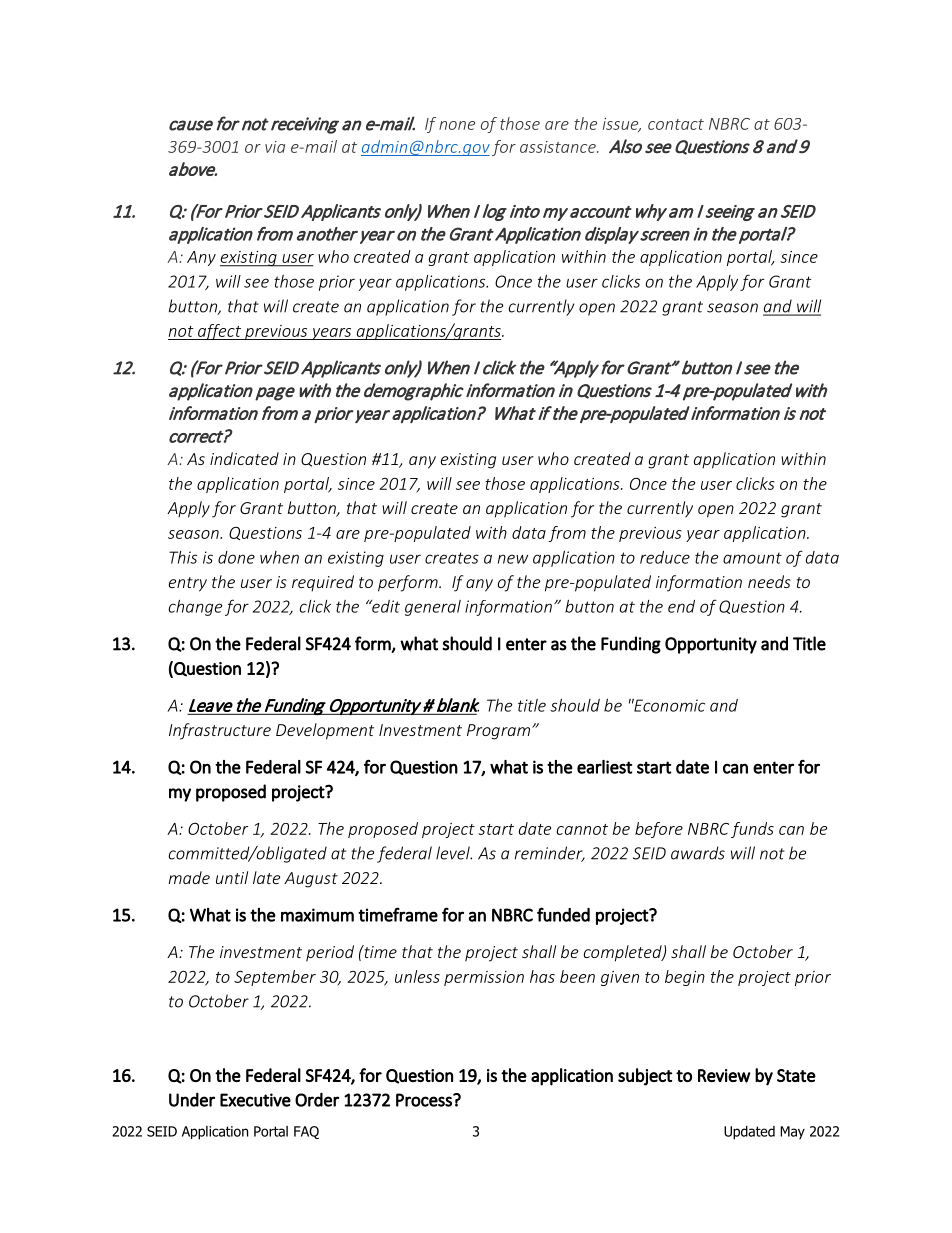  What do you see at coordinates (457, 125) in the document?
I see `none` at bounding box center [457, 125].
